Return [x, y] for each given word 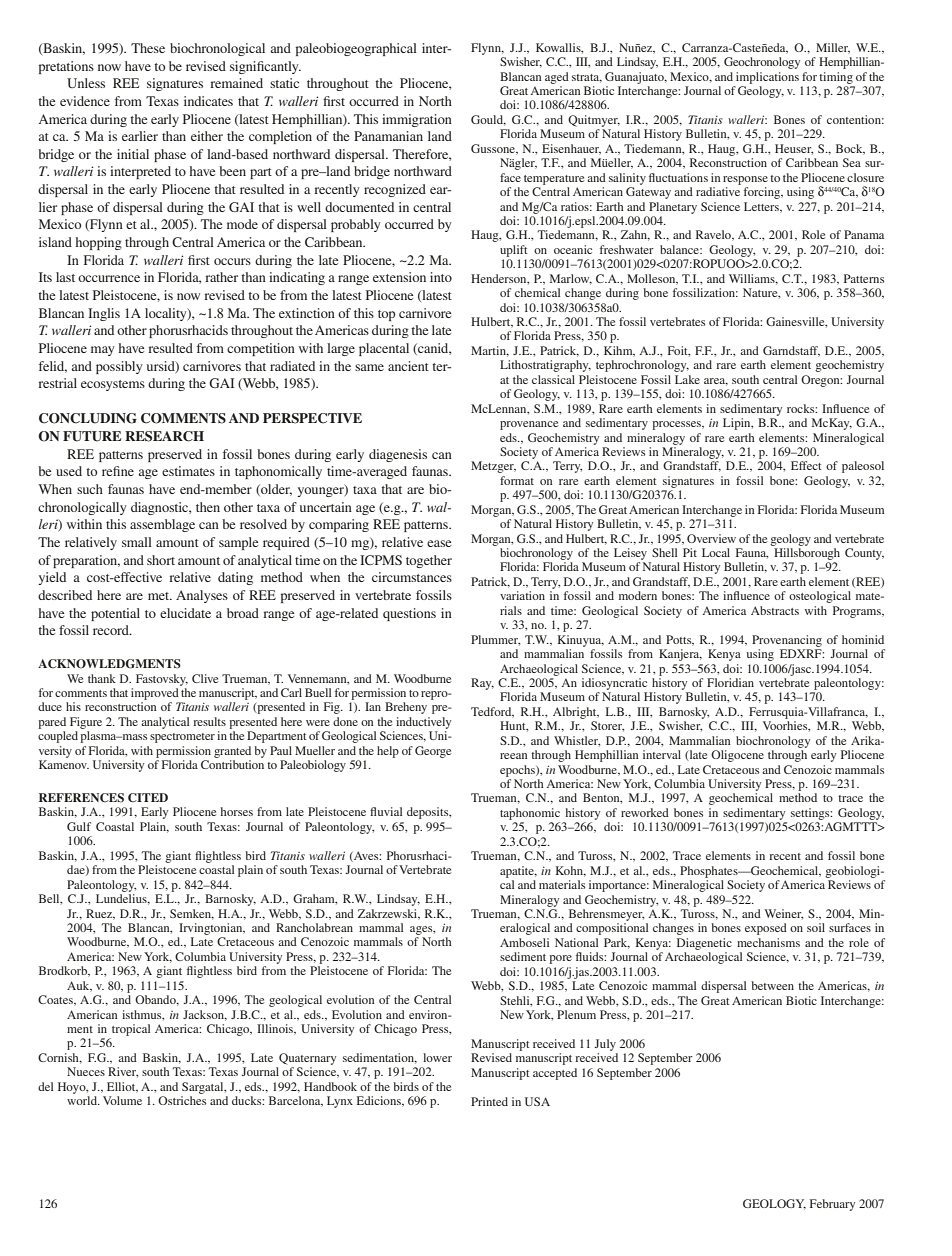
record [112, 630]
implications [767, 78]
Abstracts [775, 610]
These [148, 48]
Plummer [495, 640]
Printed [489, 1101]
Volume [122, 1100]
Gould [488, 120]
